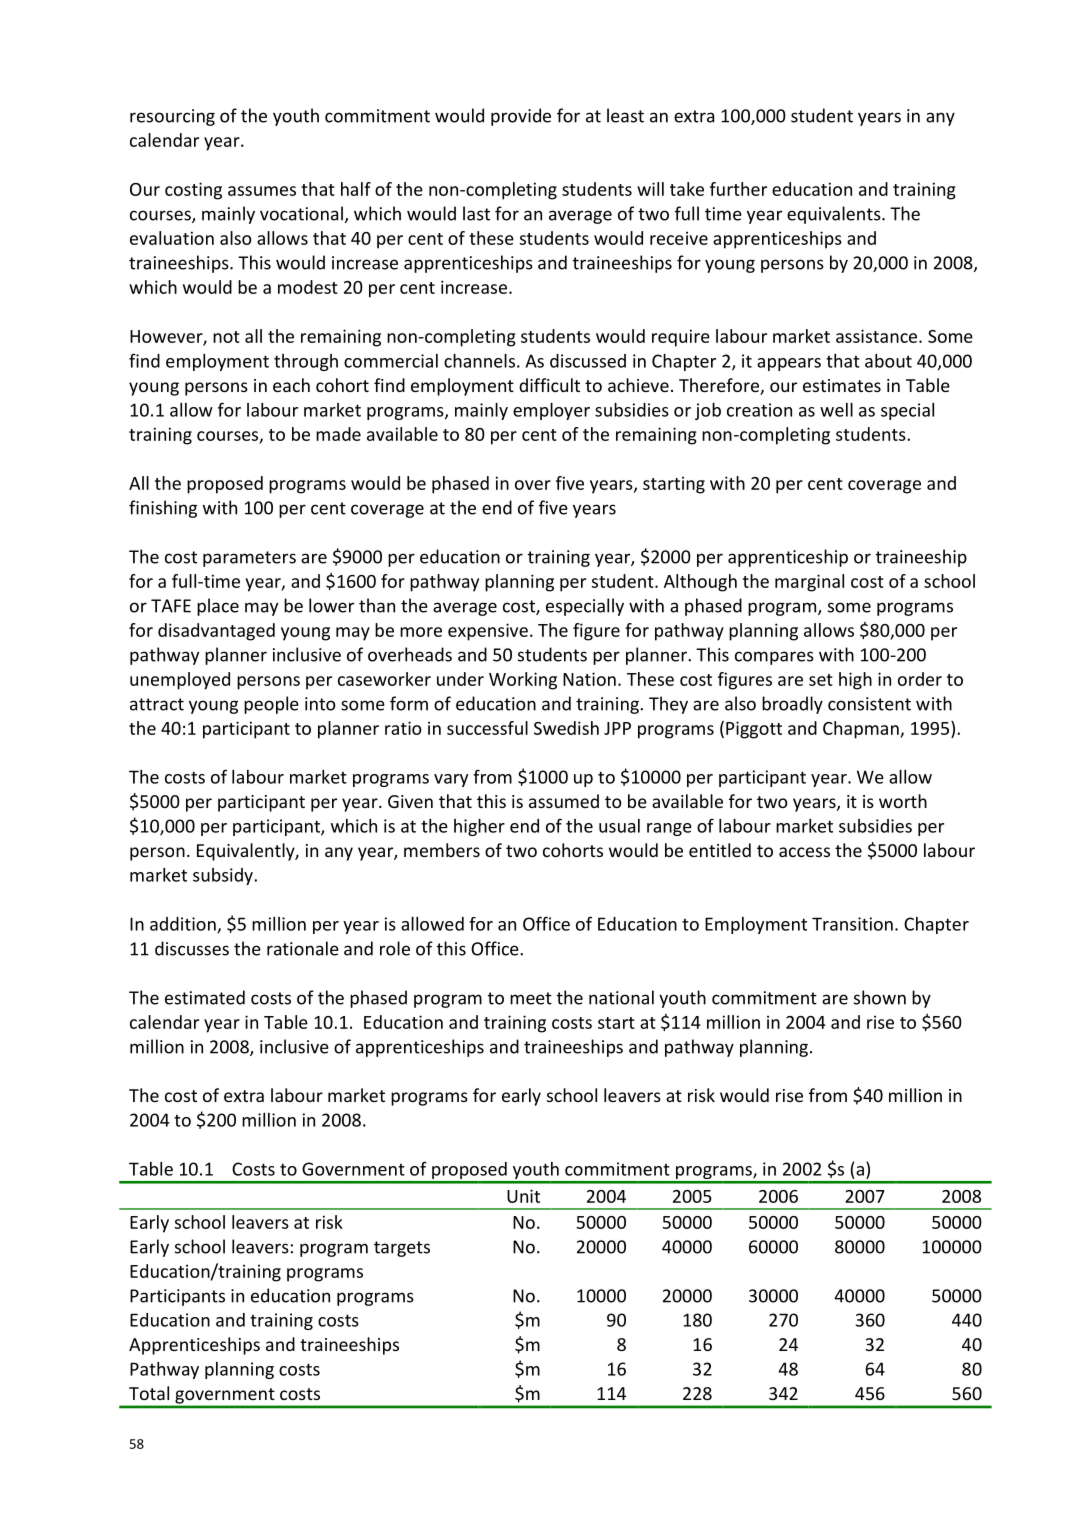 This document has height=1535, width=1085. I want to click on targets, so click(402, 1249).
